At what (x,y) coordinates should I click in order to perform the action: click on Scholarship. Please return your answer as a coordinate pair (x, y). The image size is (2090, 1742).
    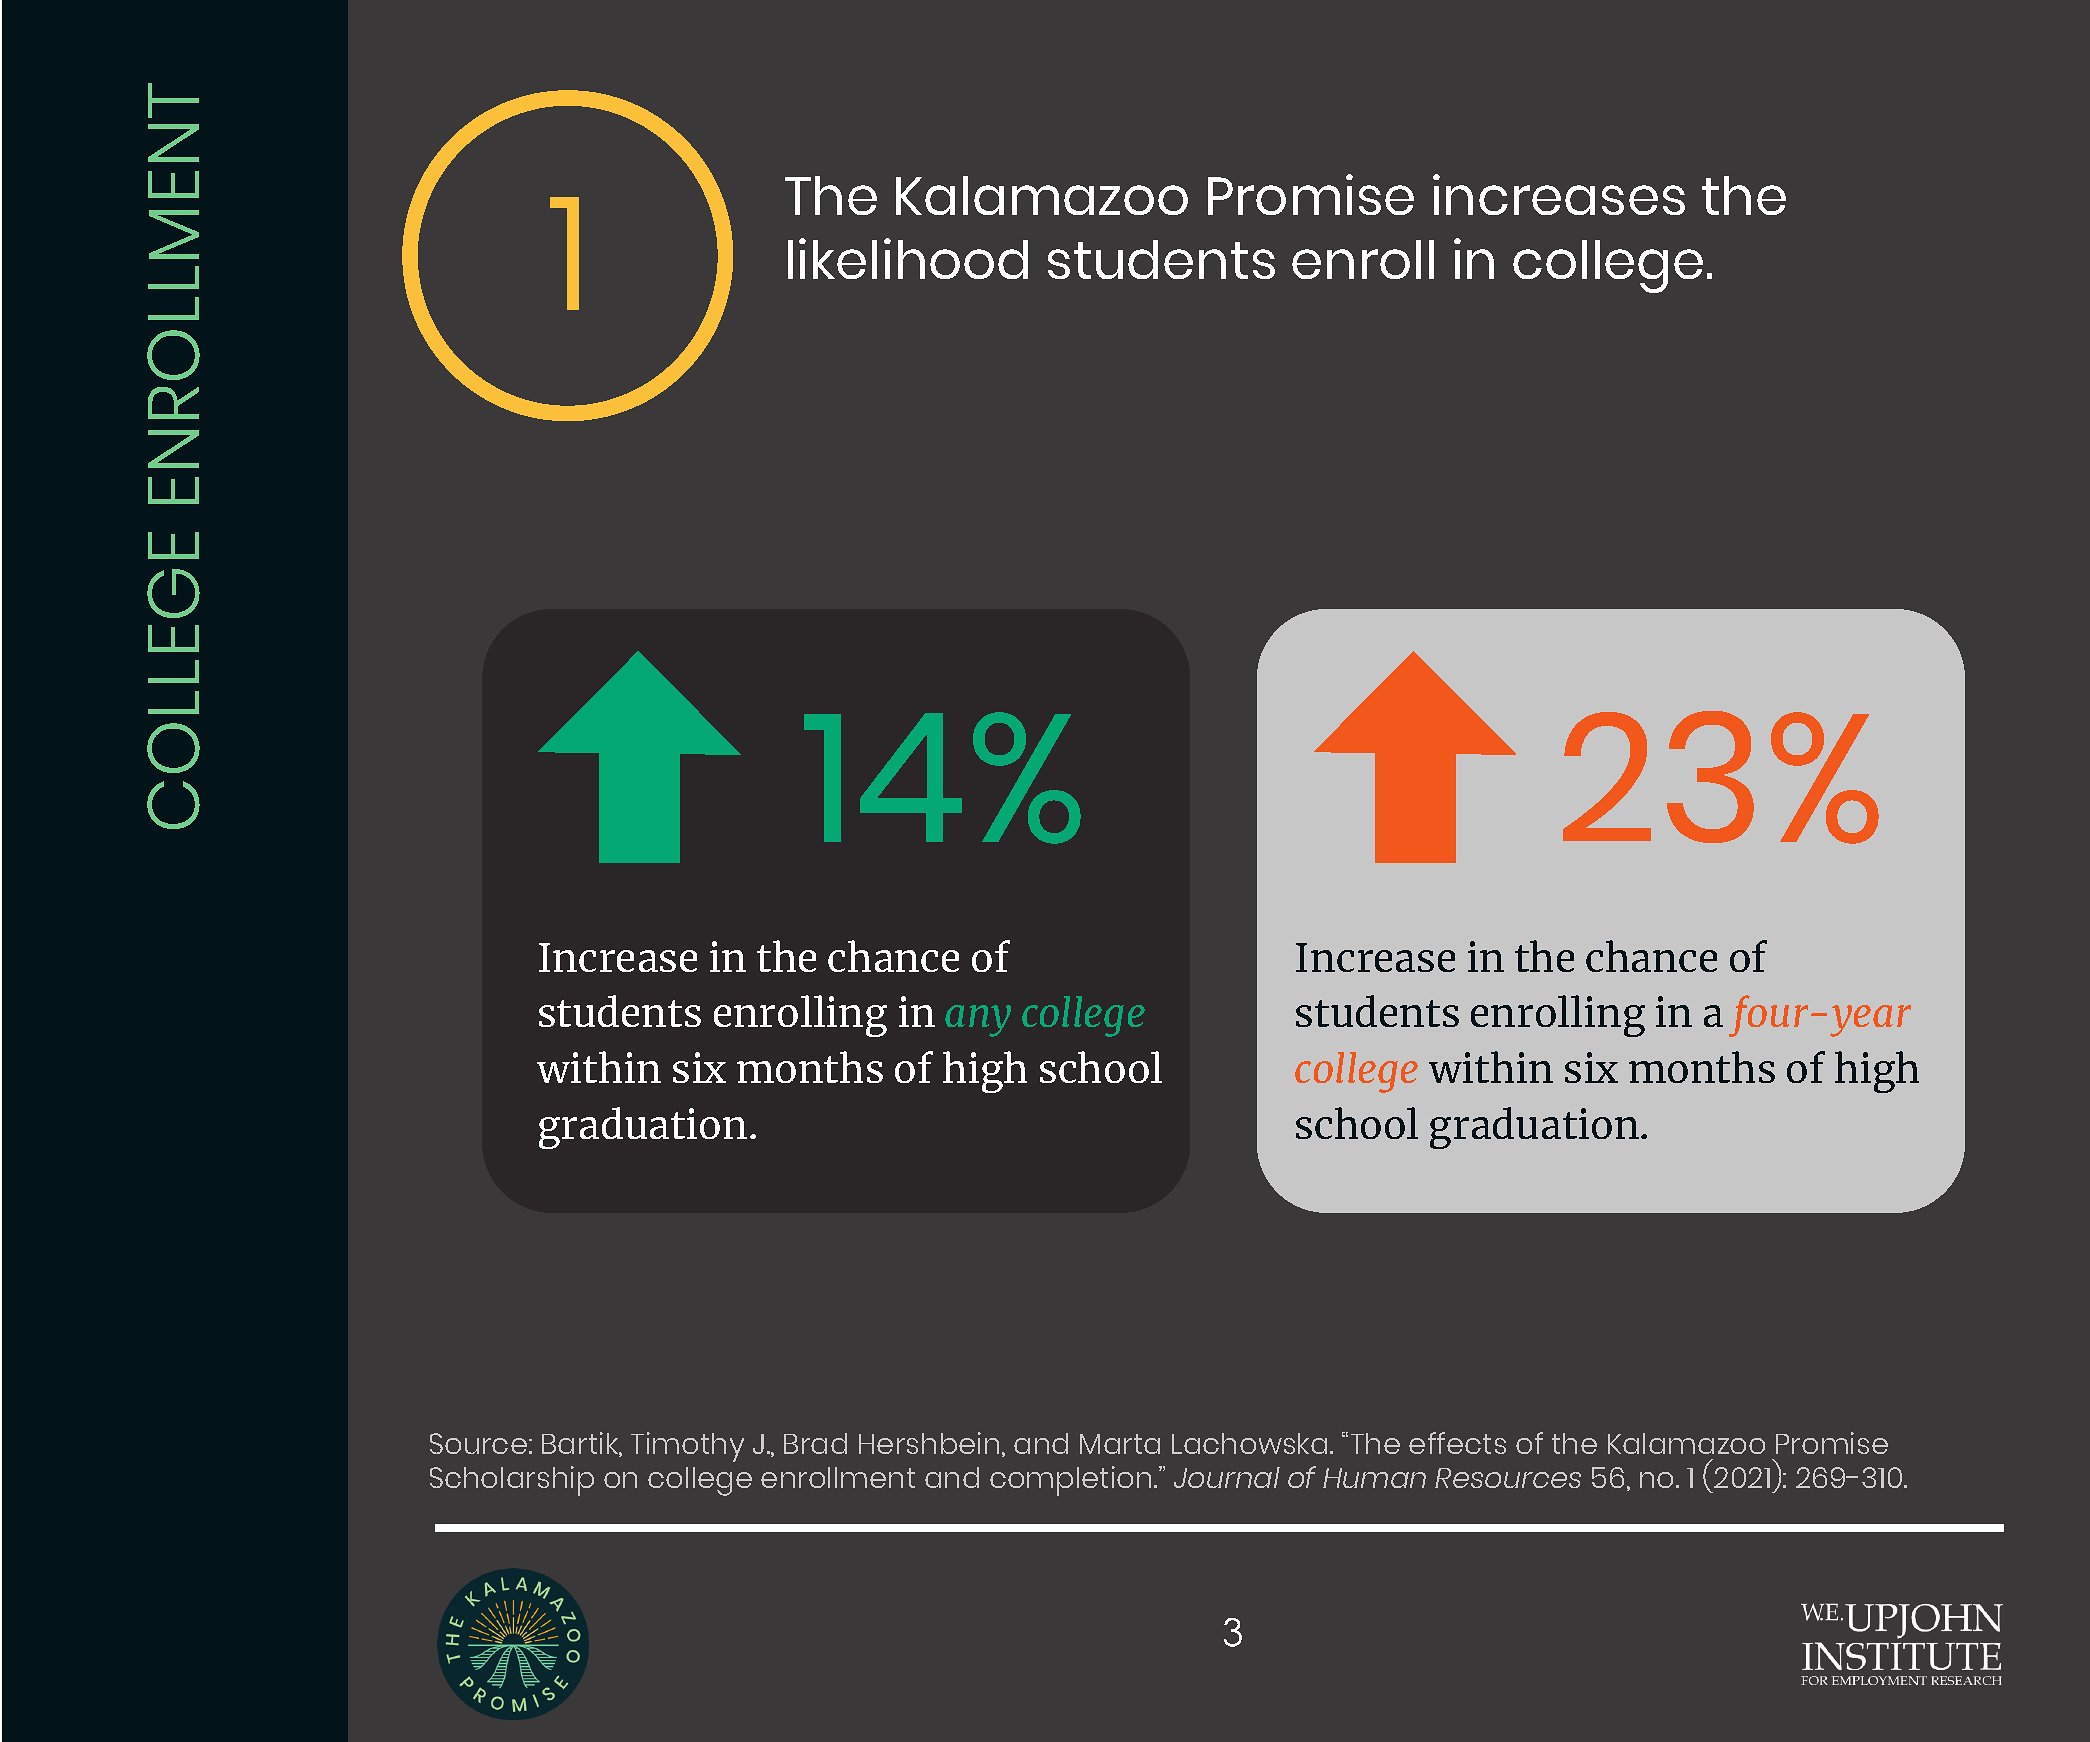
    Looking at the image, I should click on (512, 1481).
